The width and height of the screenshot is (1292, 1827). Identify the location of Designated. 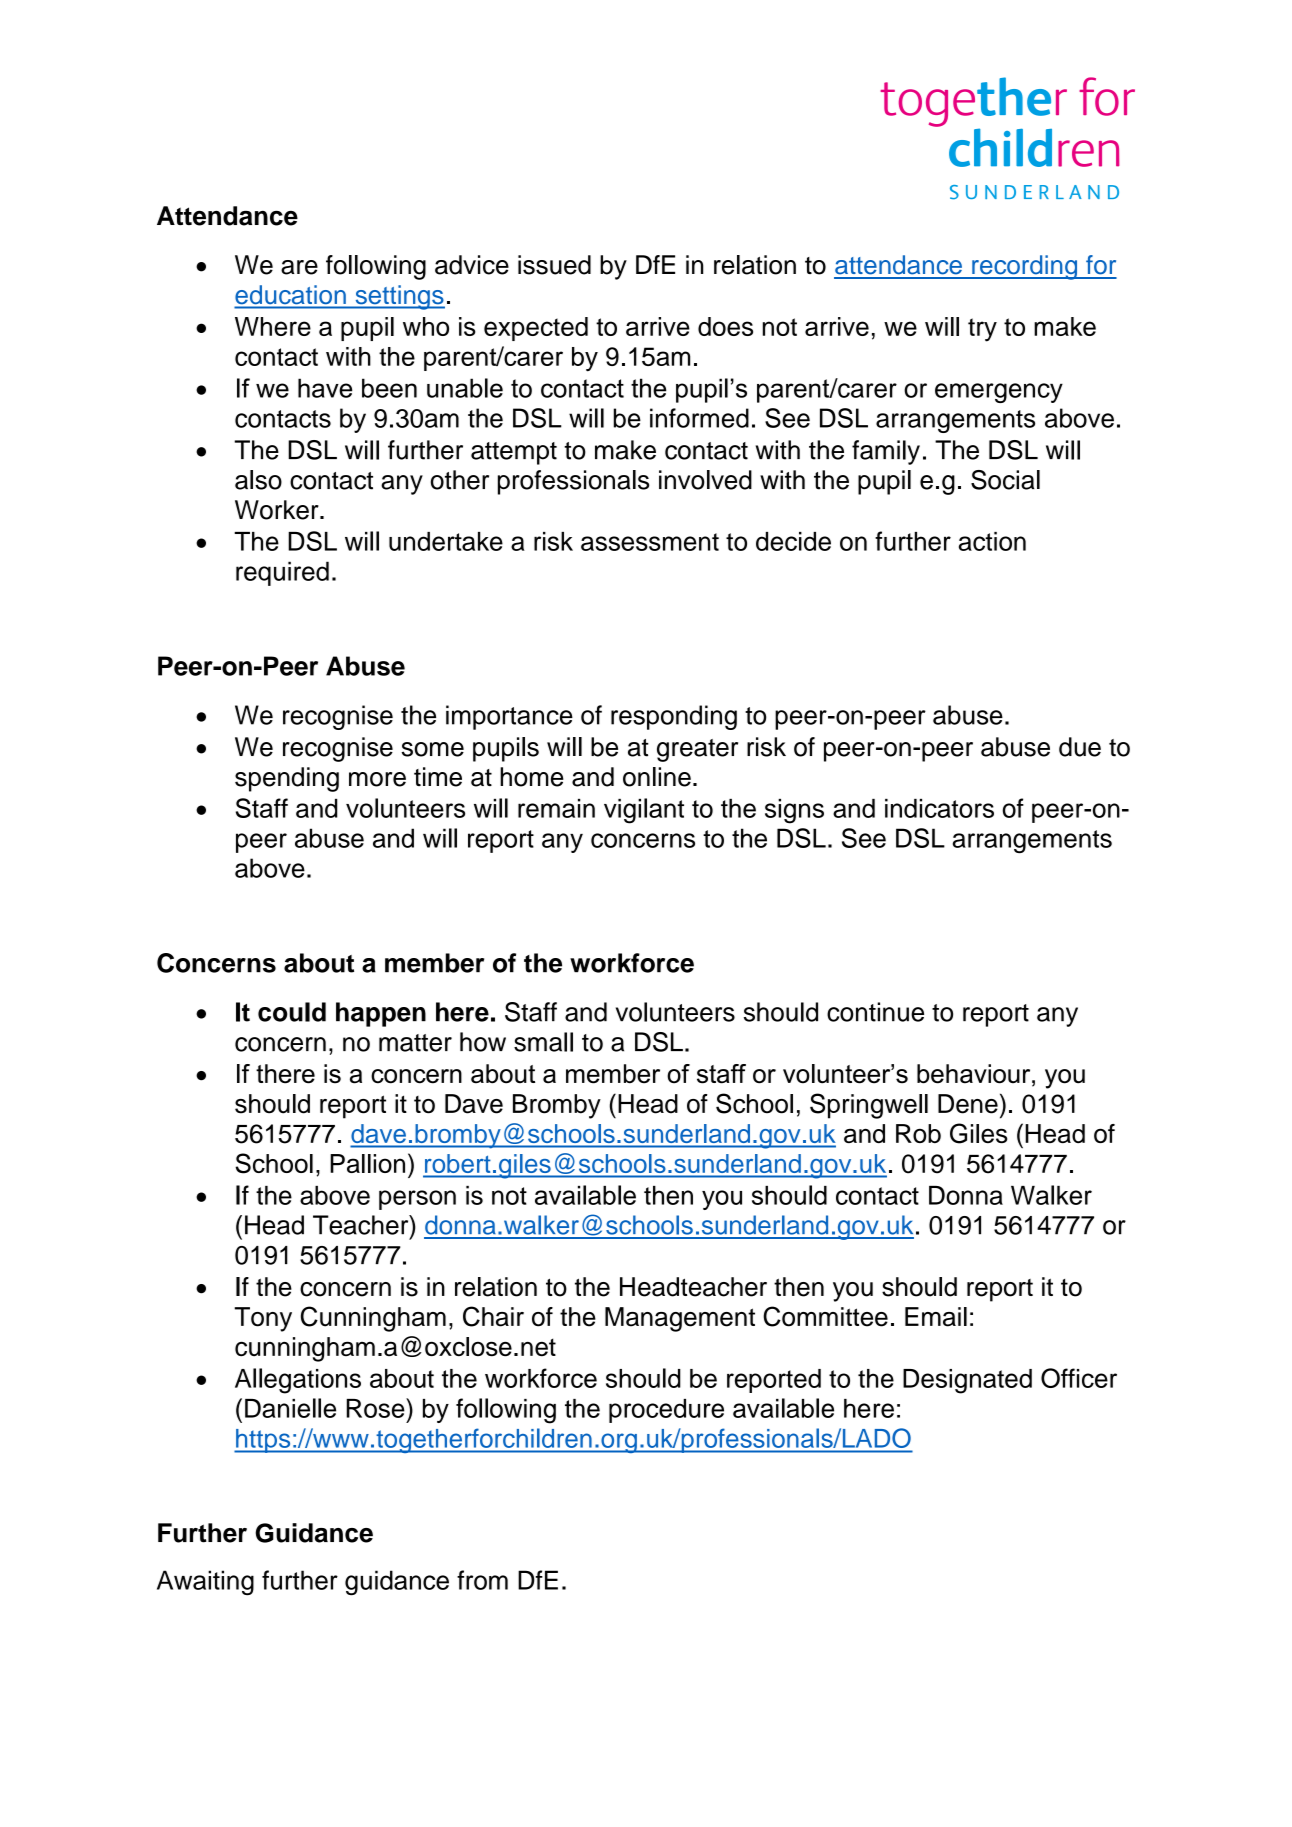
(967, 1381).
